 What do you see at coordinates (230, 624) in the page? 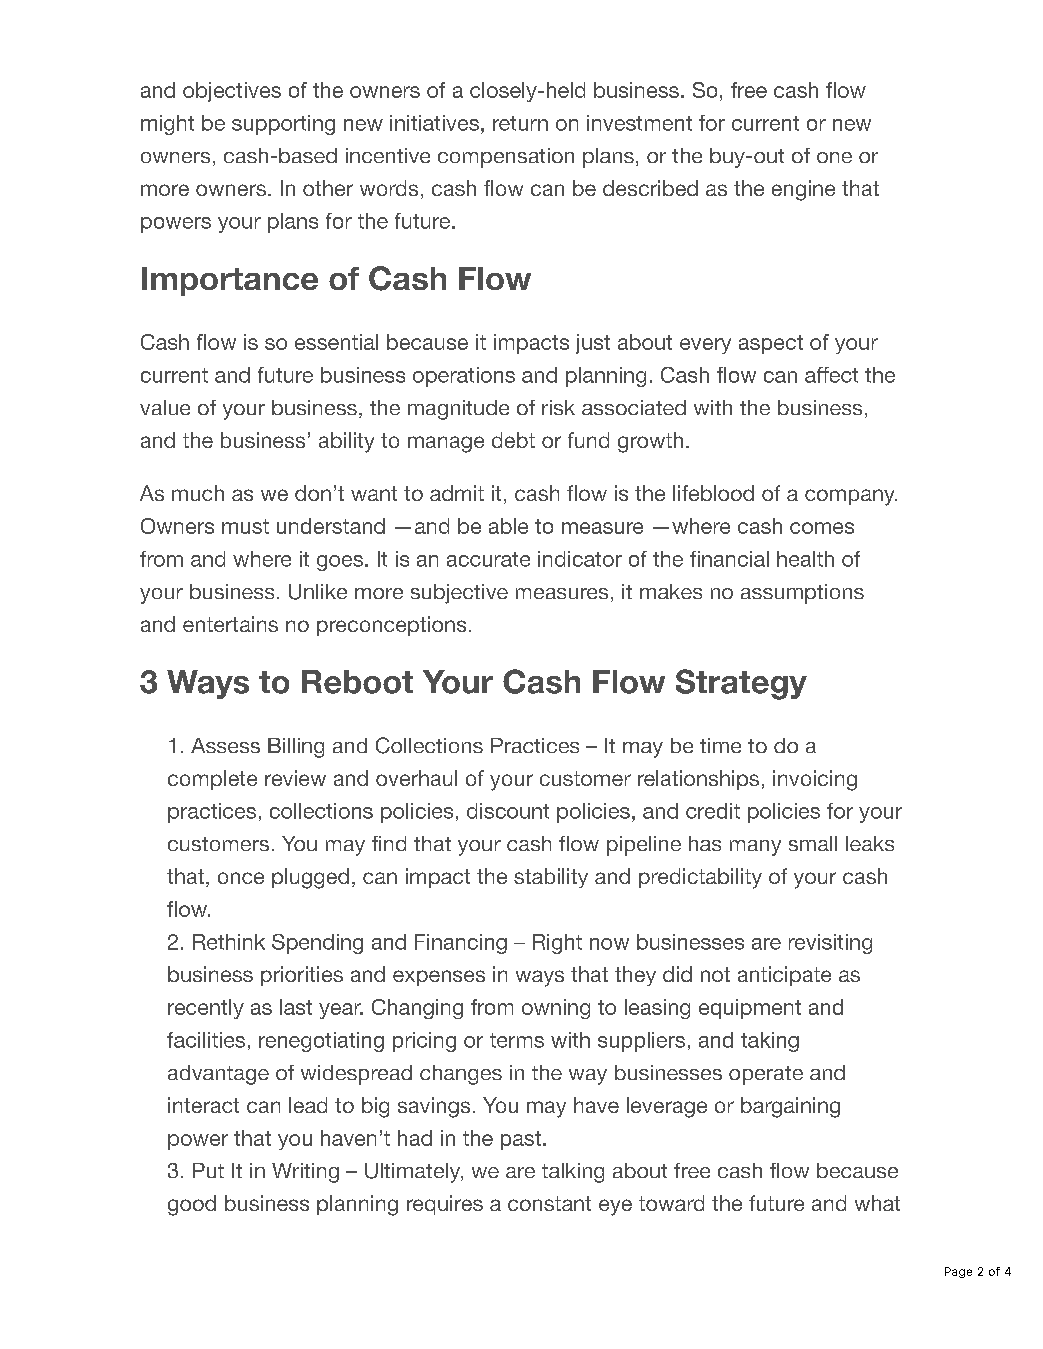
I see `entertains` at bounding box center [230, 624].
